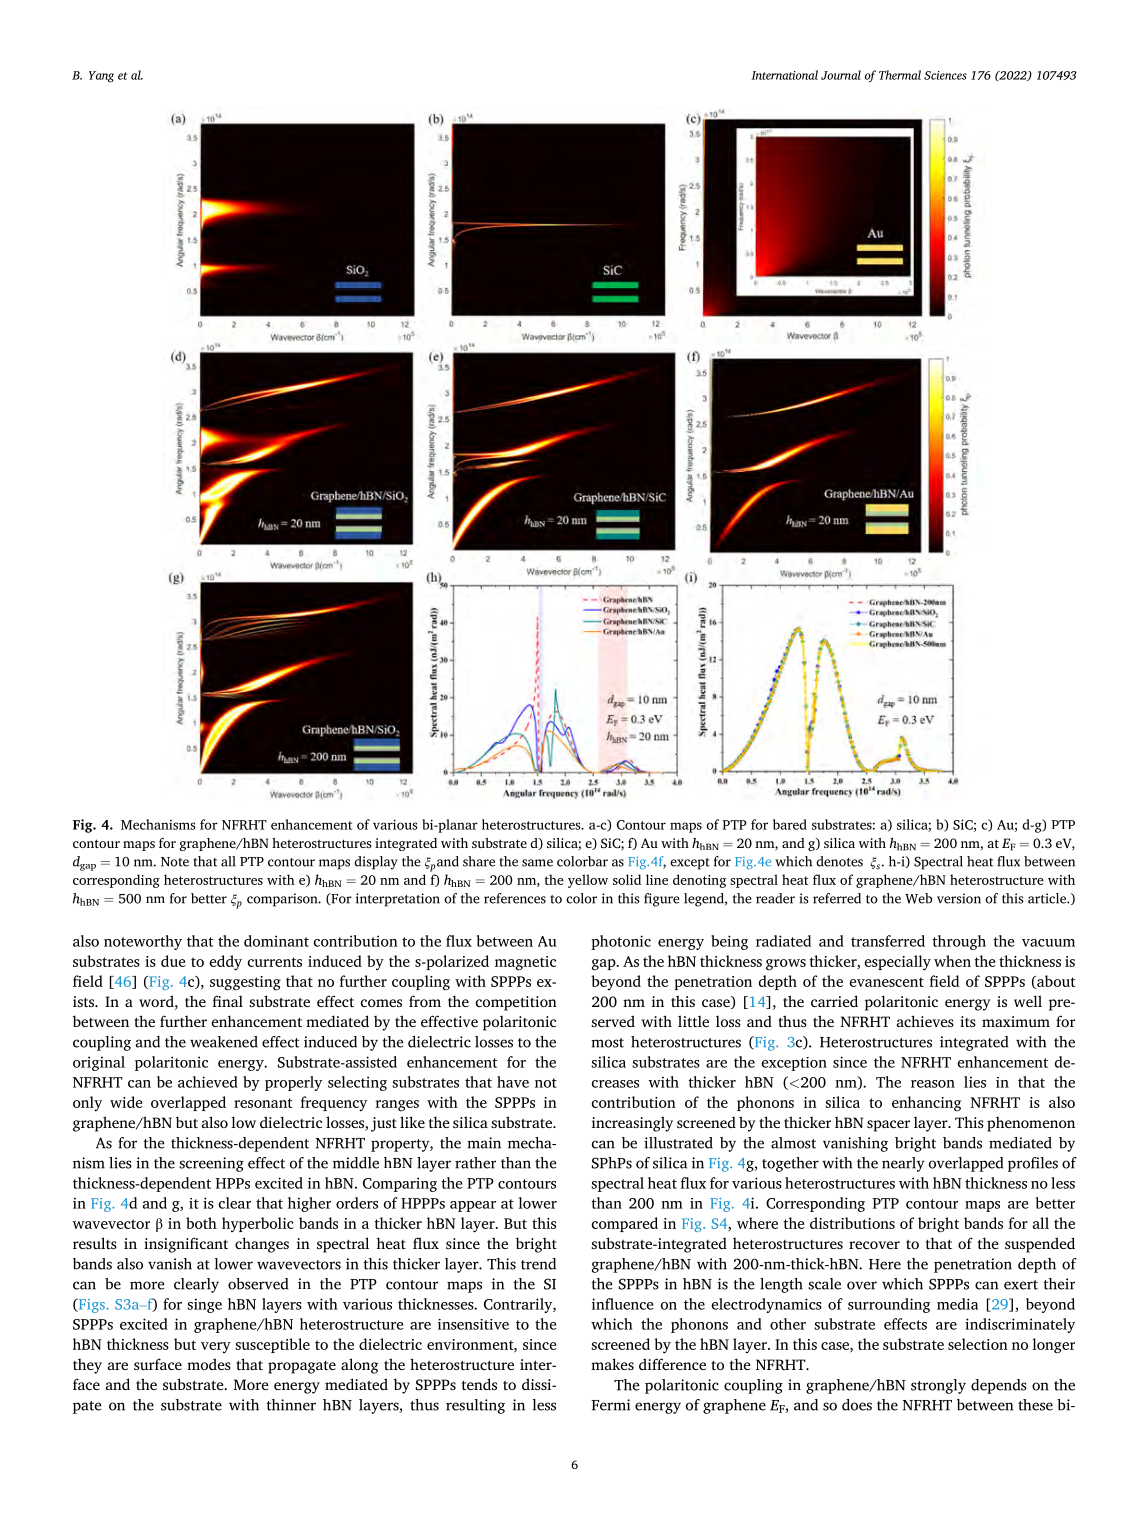  What do you see at coordinates (841, 75) in the screenshot?
I see `Journal` at bounding box center [841, 75].
